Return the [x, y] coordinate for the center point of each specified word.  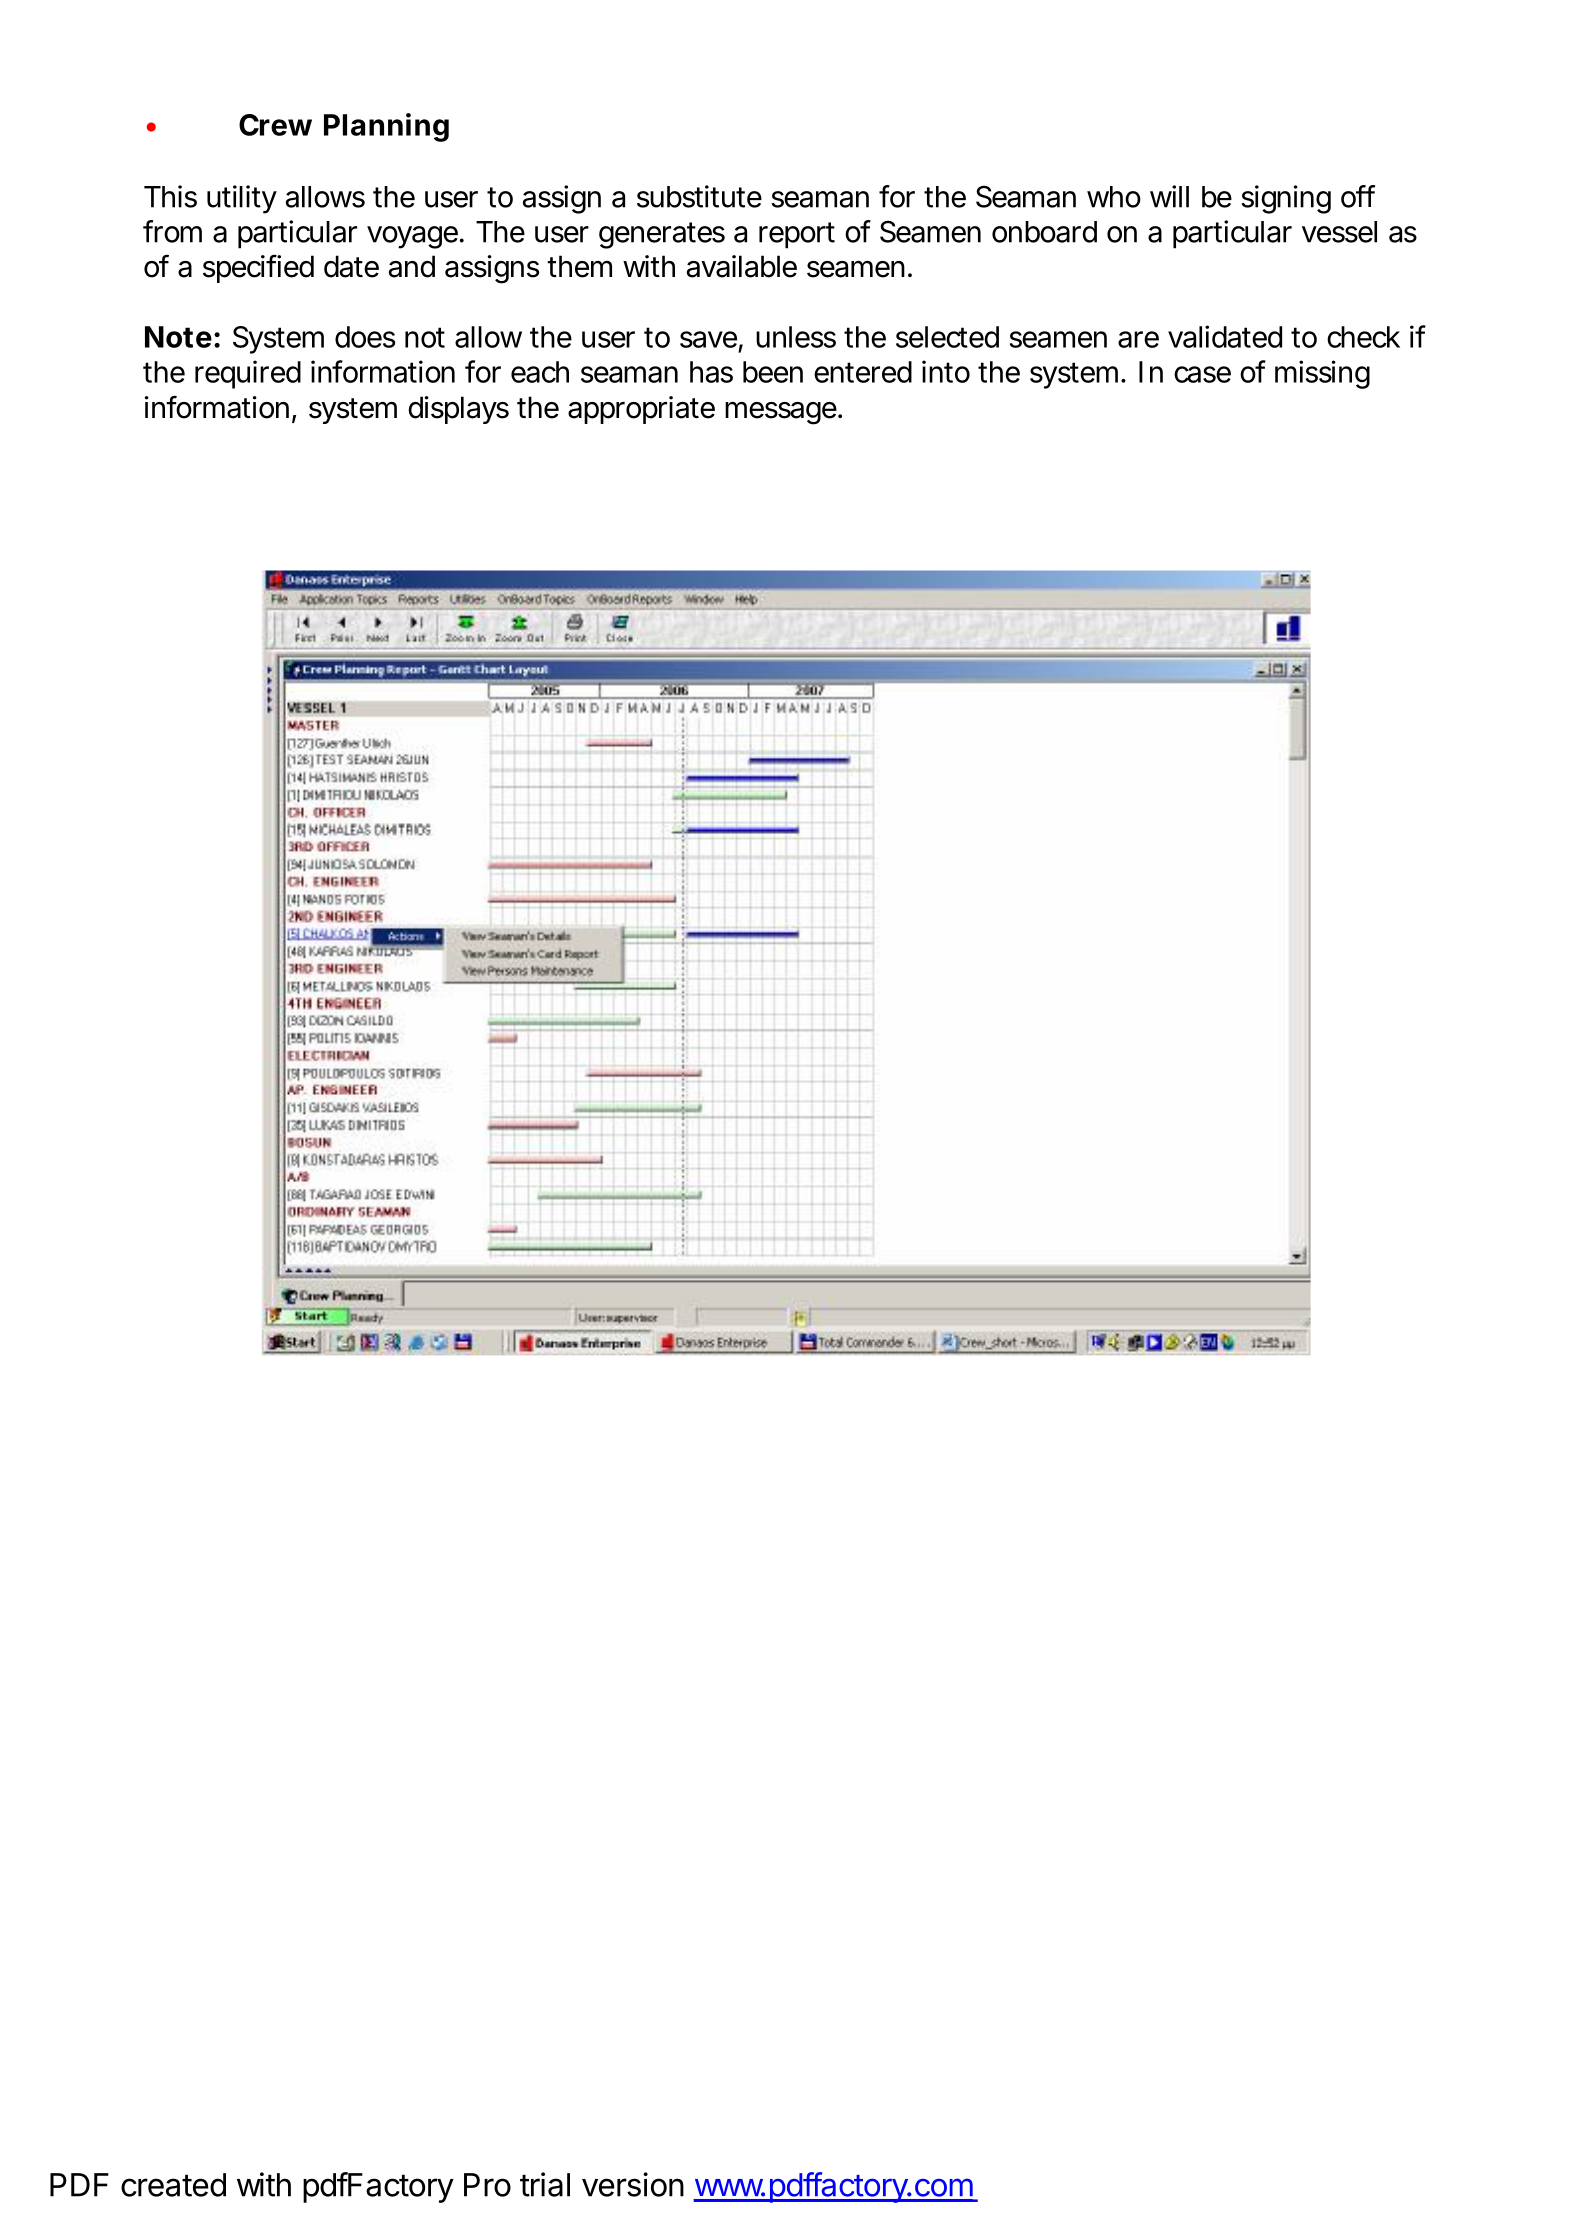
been [773, 372]
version [633, 2184]
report [797, 235]
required [248, 374]
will [1169, 196]
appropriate [641, 410]
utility [242, 199]
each [540, 372]
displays [458, 410]
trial [545, 2184]
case [1202, 374]
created [173, 2185]
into [946, 371]
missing [1322, 374]
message [781, 413]
